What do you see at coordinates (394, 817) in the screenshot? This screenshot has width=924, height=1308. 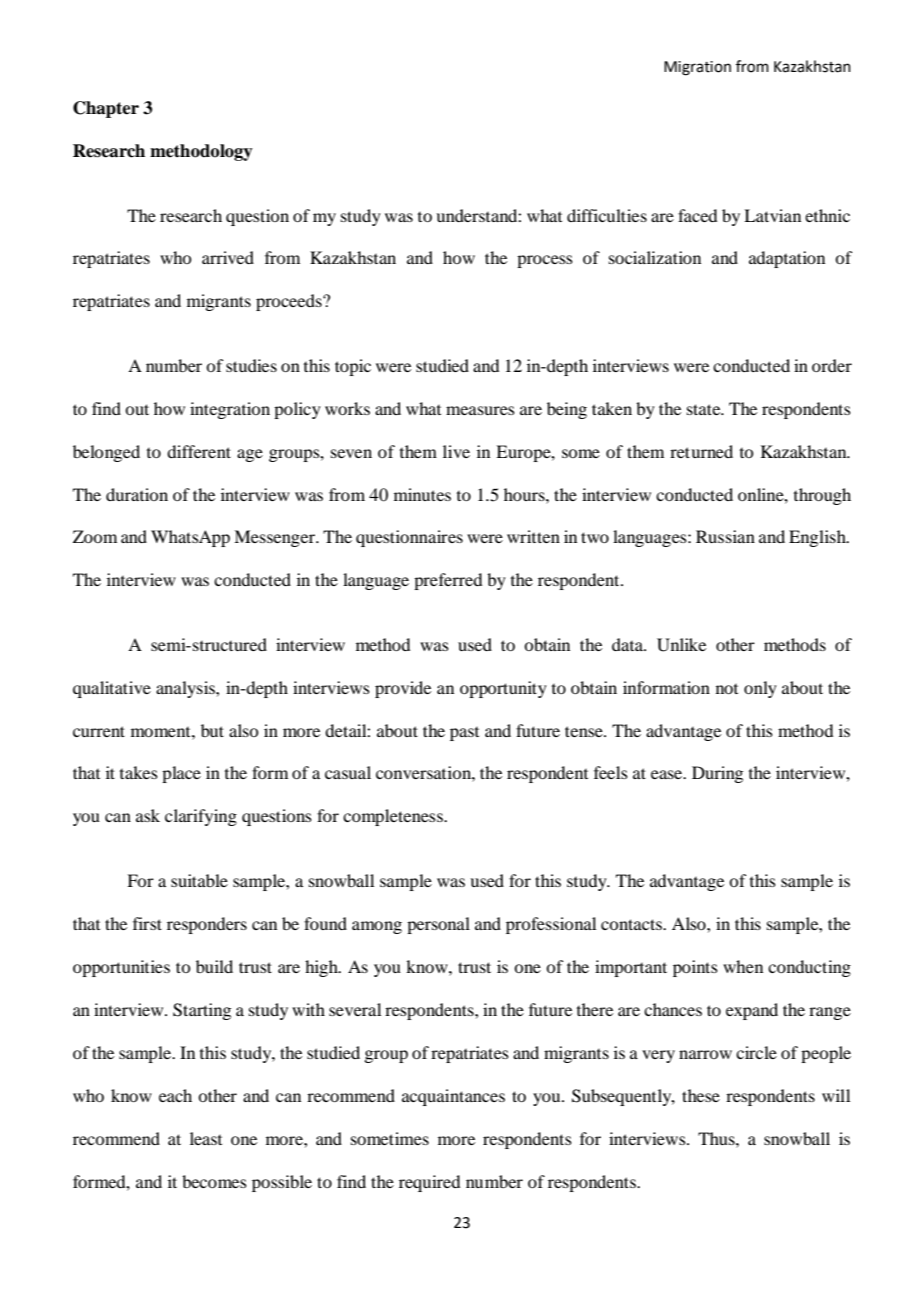 I see `completeness` at bounding box center [394, 817].
